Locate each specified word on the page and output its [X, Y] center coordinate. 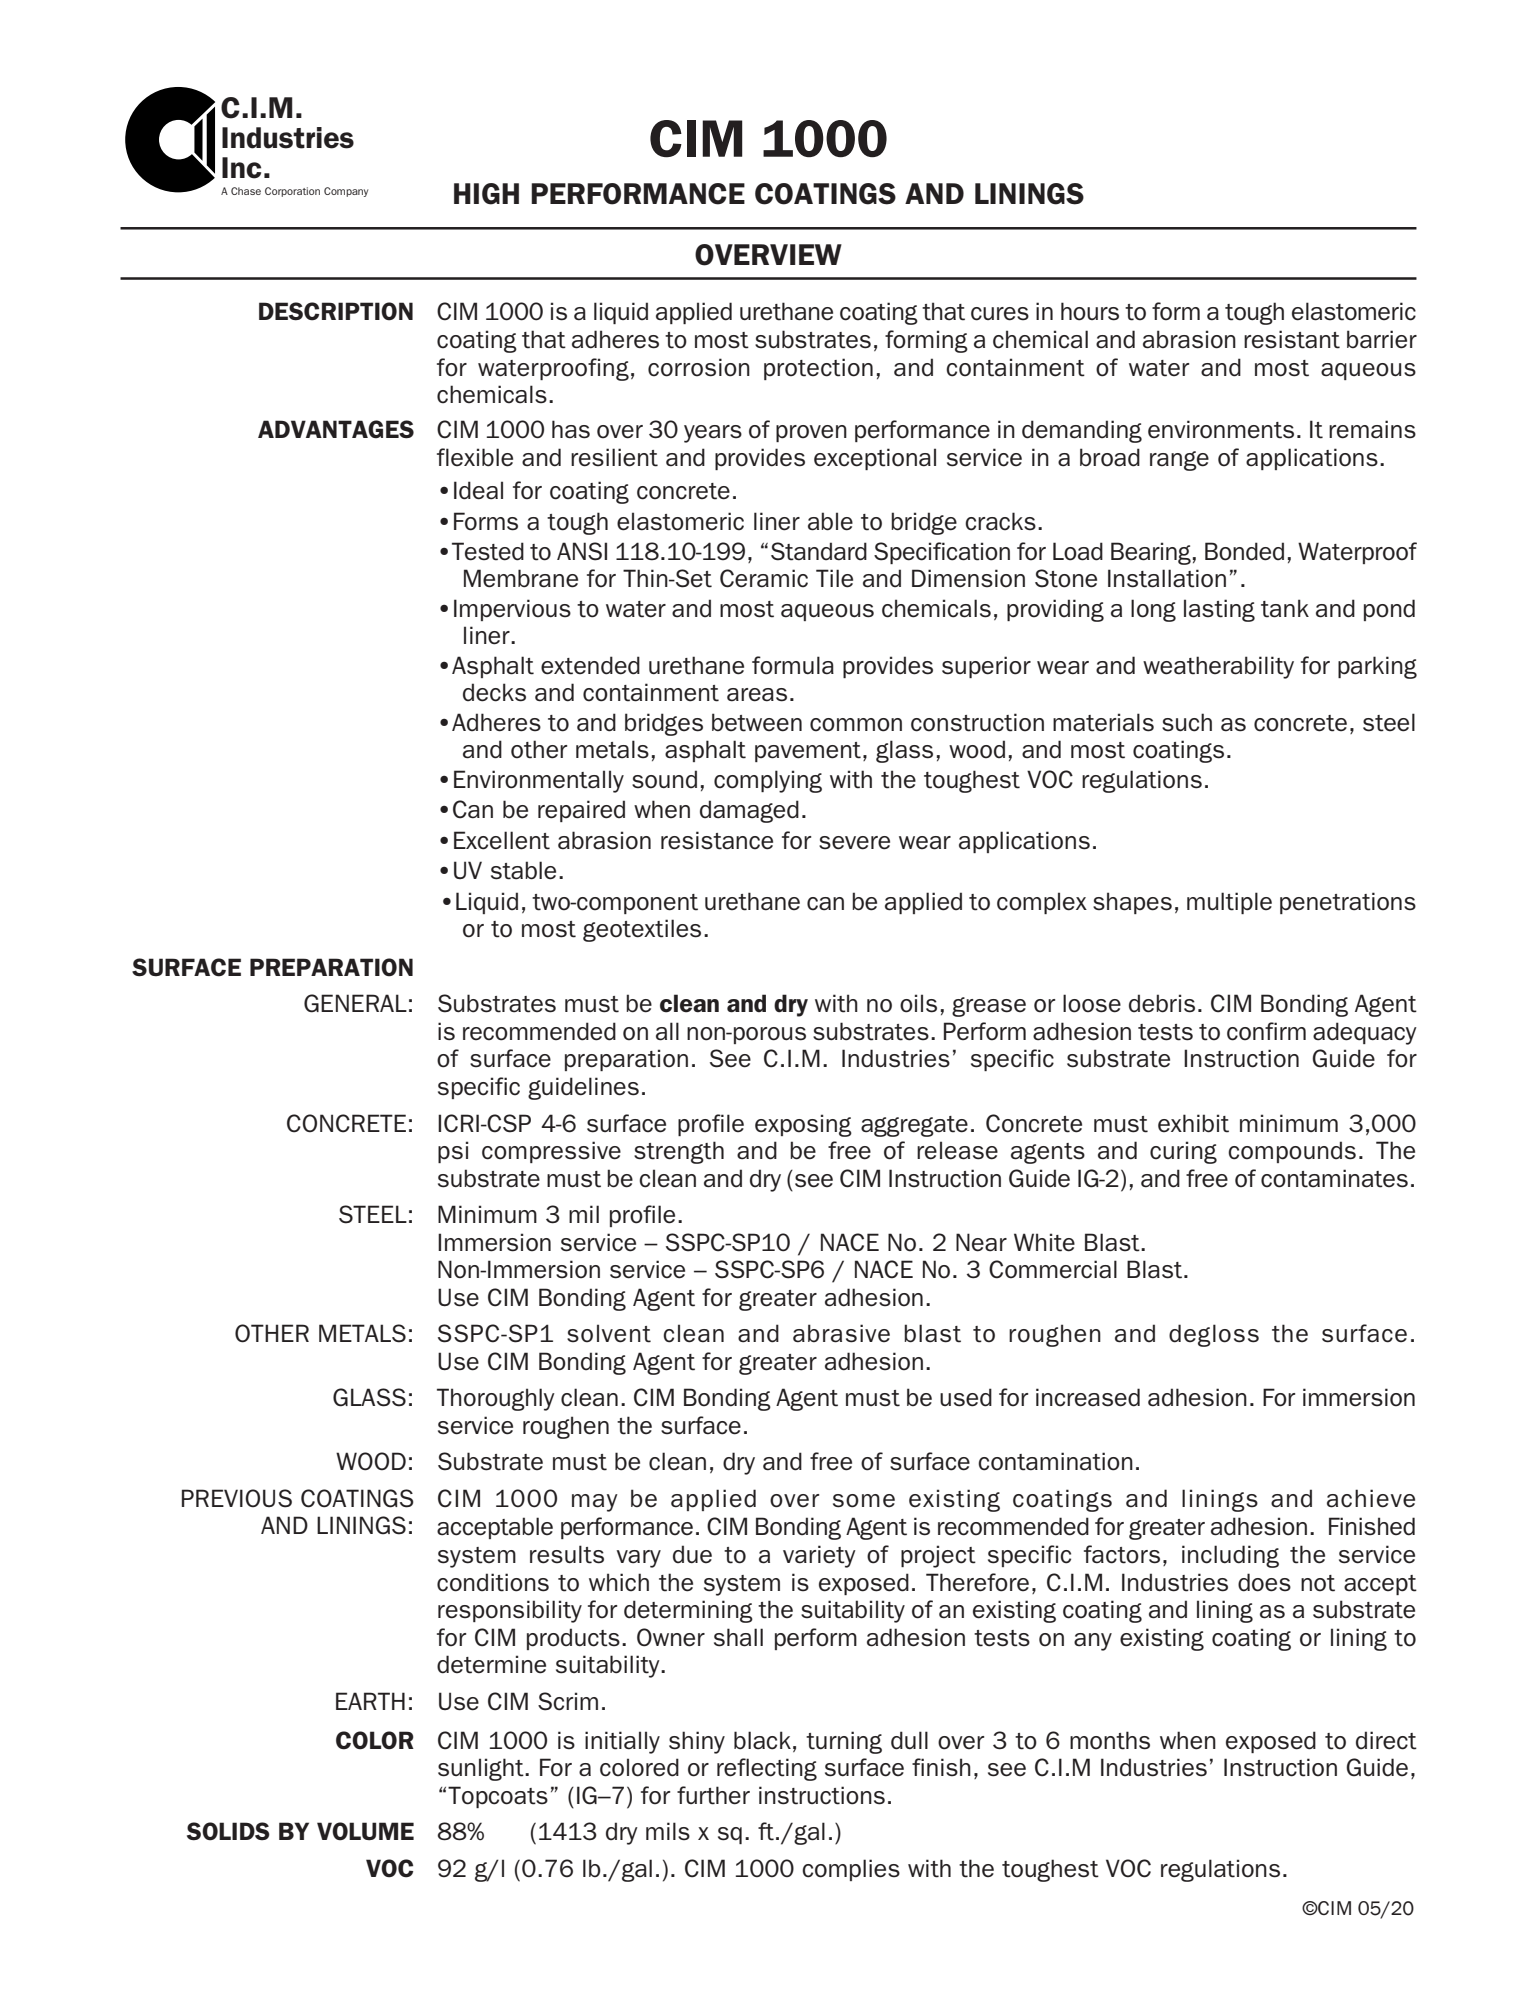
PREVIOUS [237, 1498]
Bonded [1244, 551]
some [864, 1501]
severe [854, 843]
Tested [488, 551]
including [1230, 1556]
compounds [1292, 1152]
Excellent [502, 840]
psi [453, 1152]
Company [346, 192]
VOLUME [365, 1831]
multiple [1229, 903]
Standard [819, 551]
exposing [803, 1125]
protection [818, 369]
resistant [1292, 339]
